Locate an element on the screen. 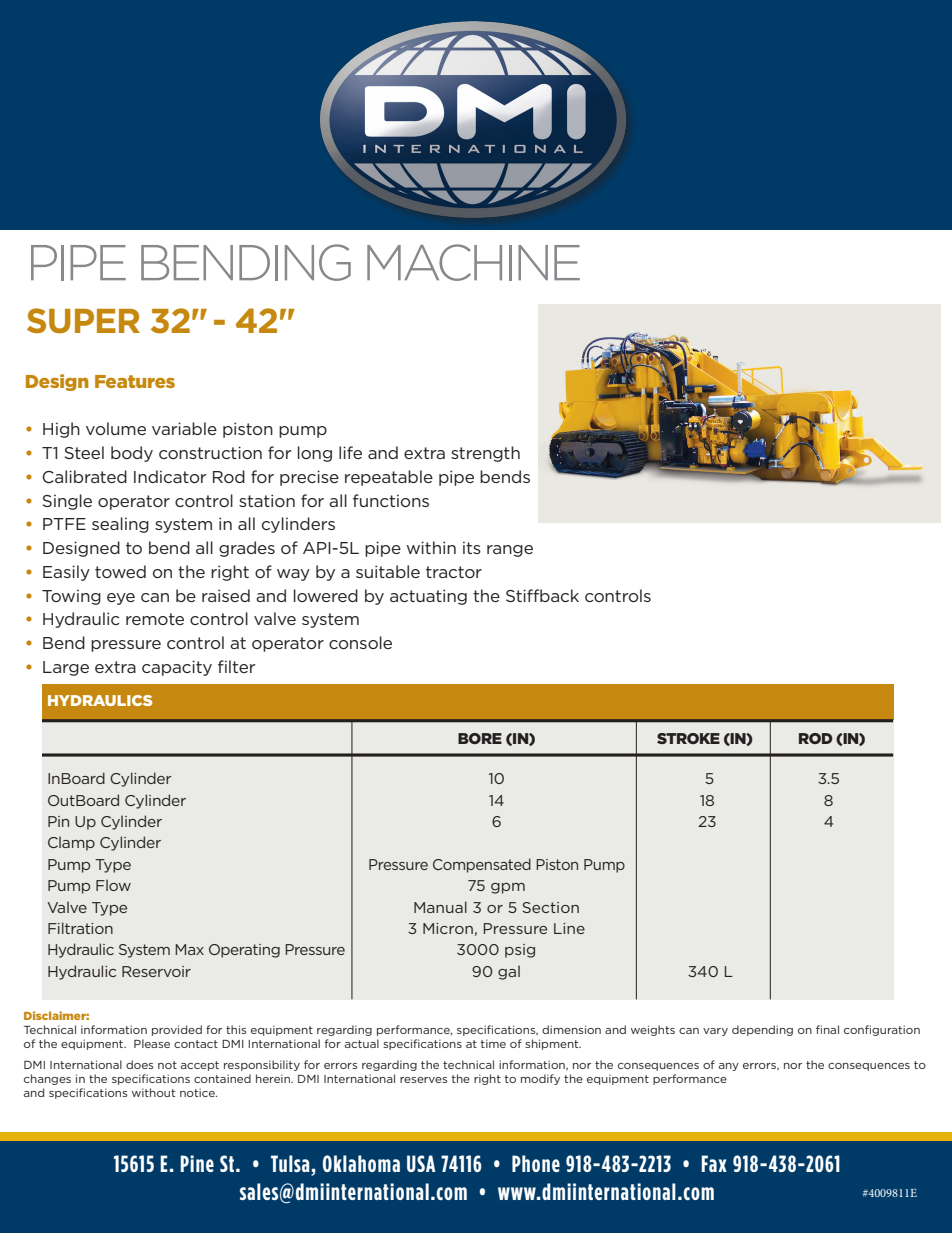 This screenshot has height=1233, width=952. Pine is located at coordinates (197, 1163).
